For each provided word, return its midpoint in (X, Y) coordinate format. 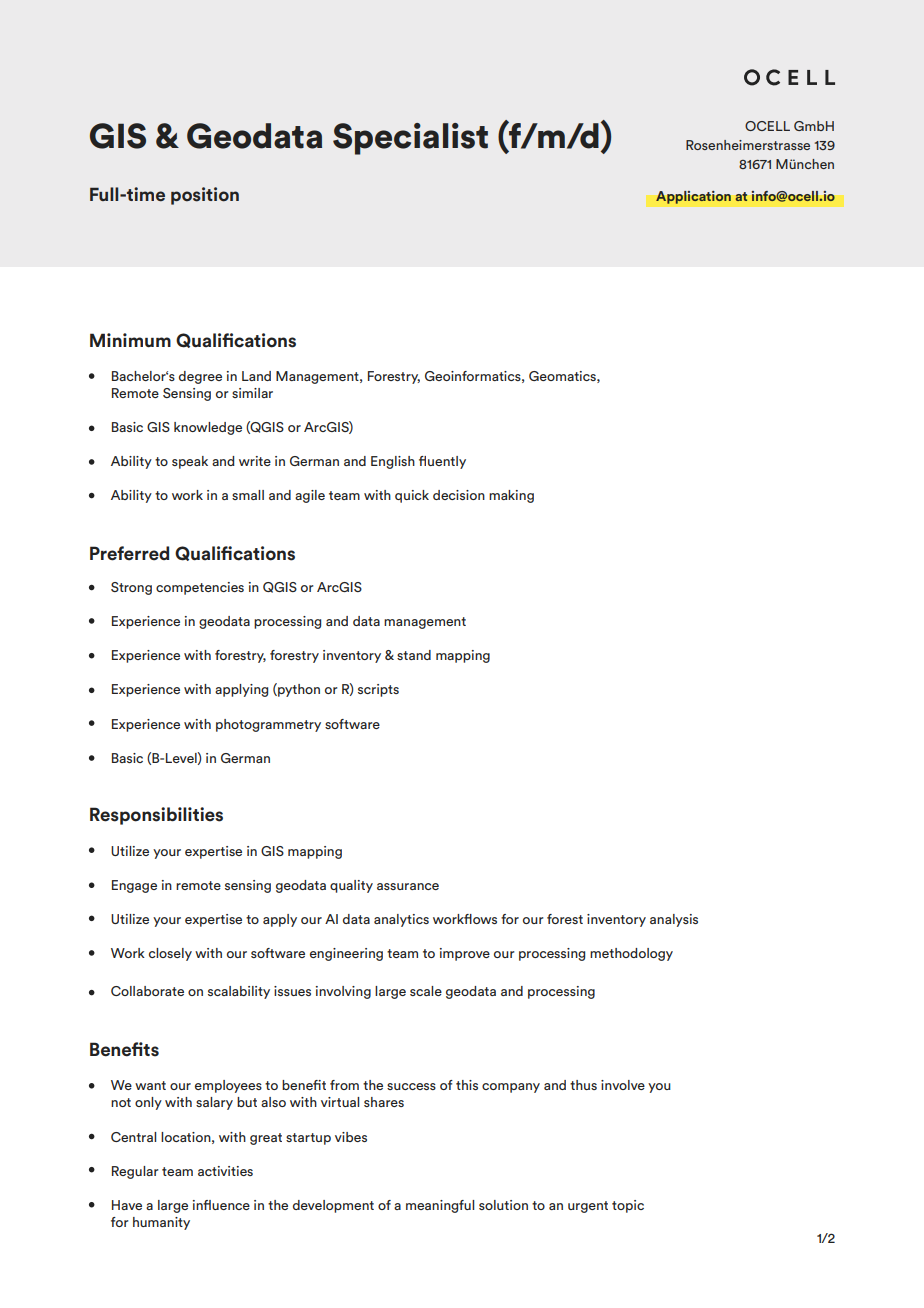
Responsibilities (156, 816)
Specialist (410, 139)
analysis (674, 920)
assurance (408, 886)
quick (412, 496)
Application (693, 197)
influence (221, 1205)
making (511, 496)
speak (190, 462)
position (205, 196)
